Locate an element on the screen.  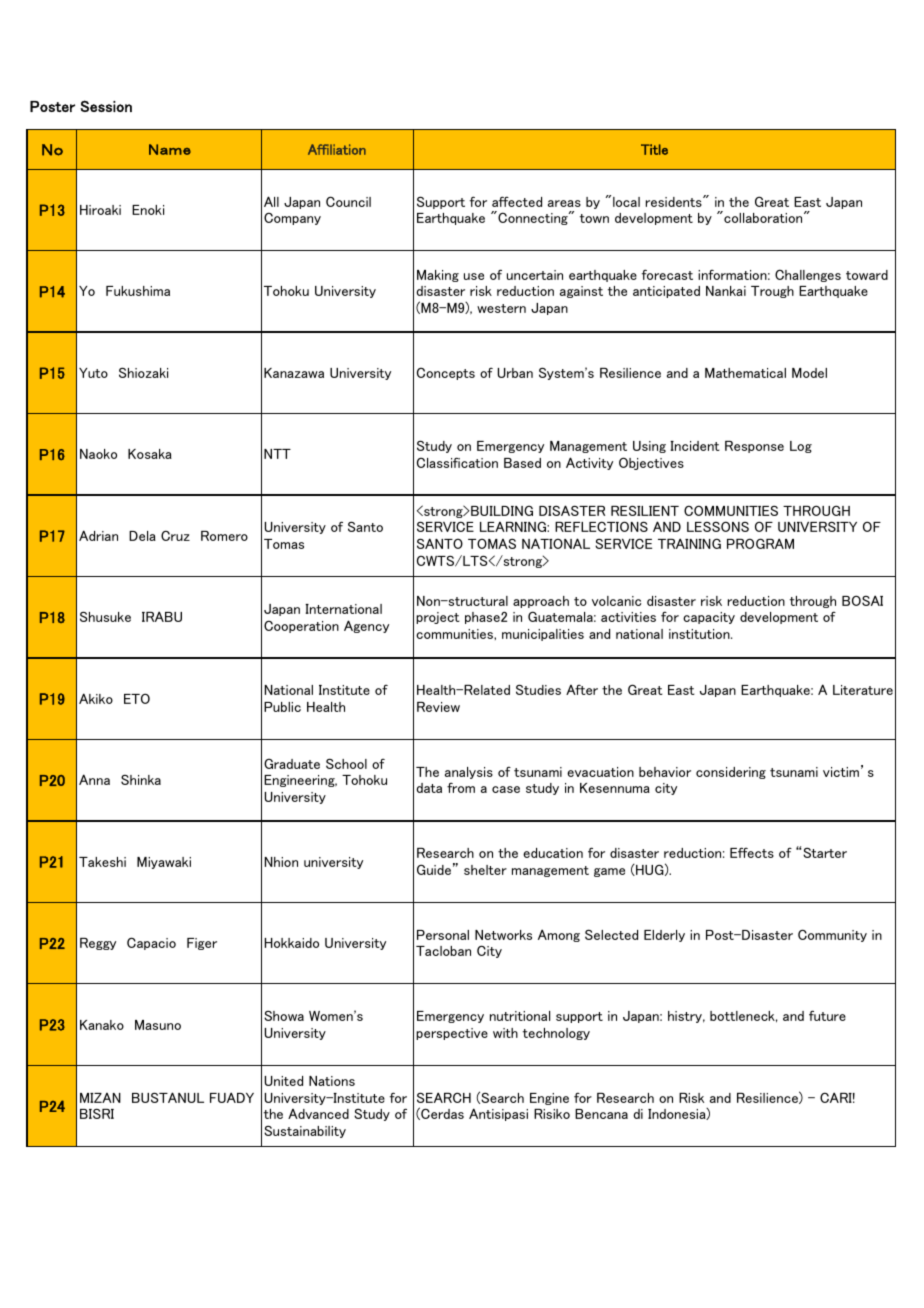
Session is located at coordinates (106, 106).
